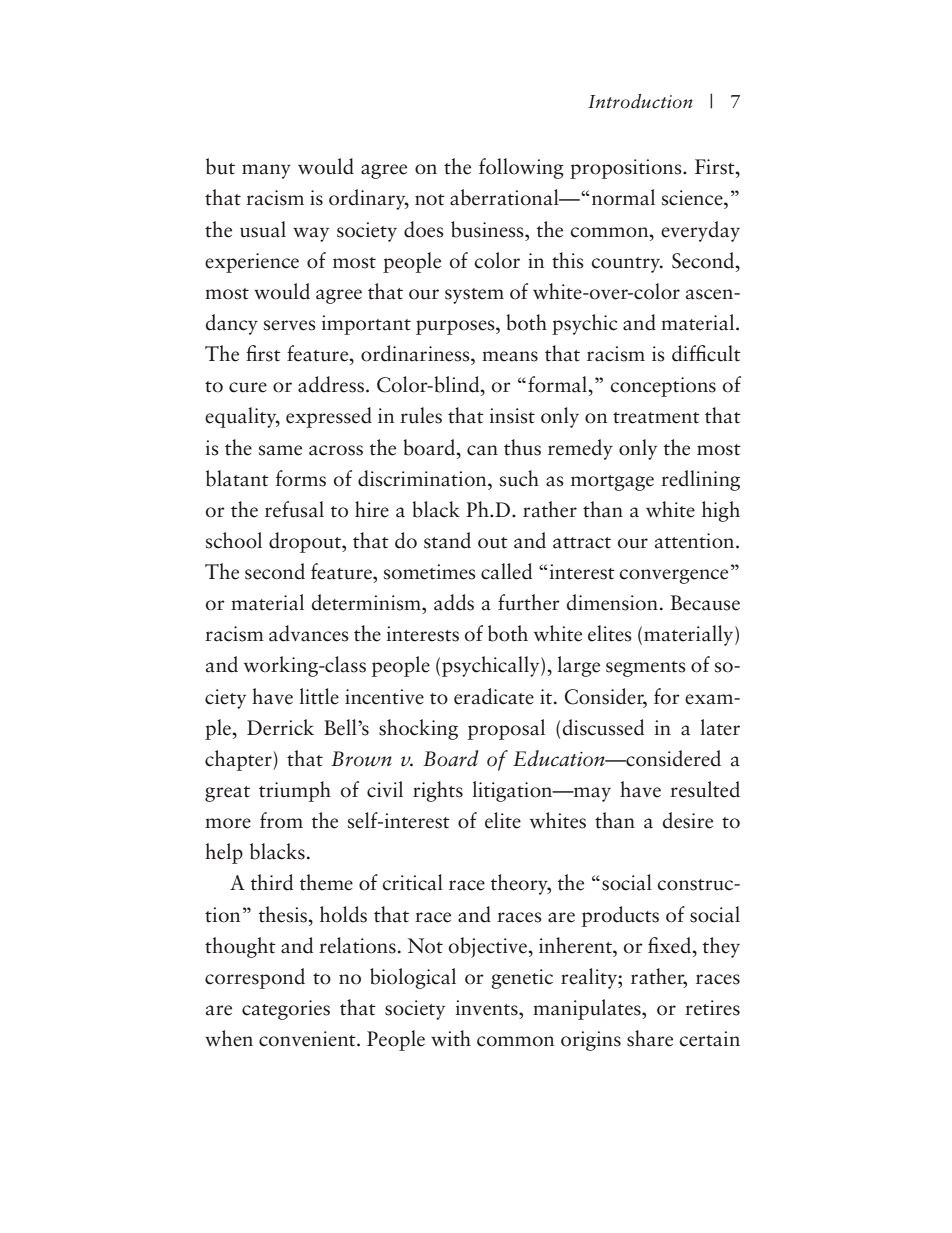 The image size is (952, 1233). What do you see at coordinates (693, 198) in the screenshot?
I see `science` at bounding box center [693, 198].
